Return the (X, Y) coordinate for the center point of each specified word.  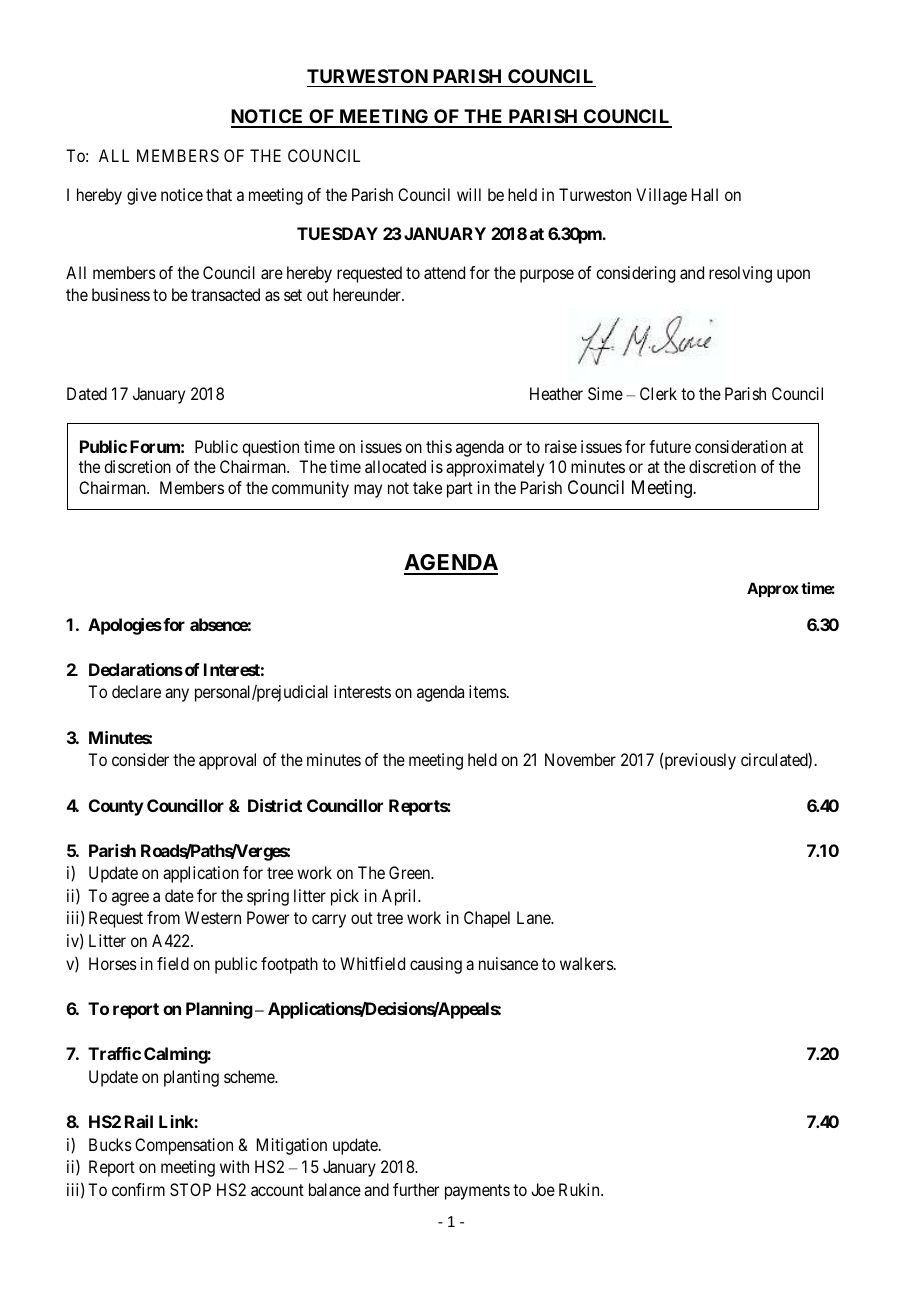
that (219, 194)
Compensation (184, 1146)
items (488, 691)
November (580, 759)
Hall (705, 194)
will (469, 194)
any (177, 695)
